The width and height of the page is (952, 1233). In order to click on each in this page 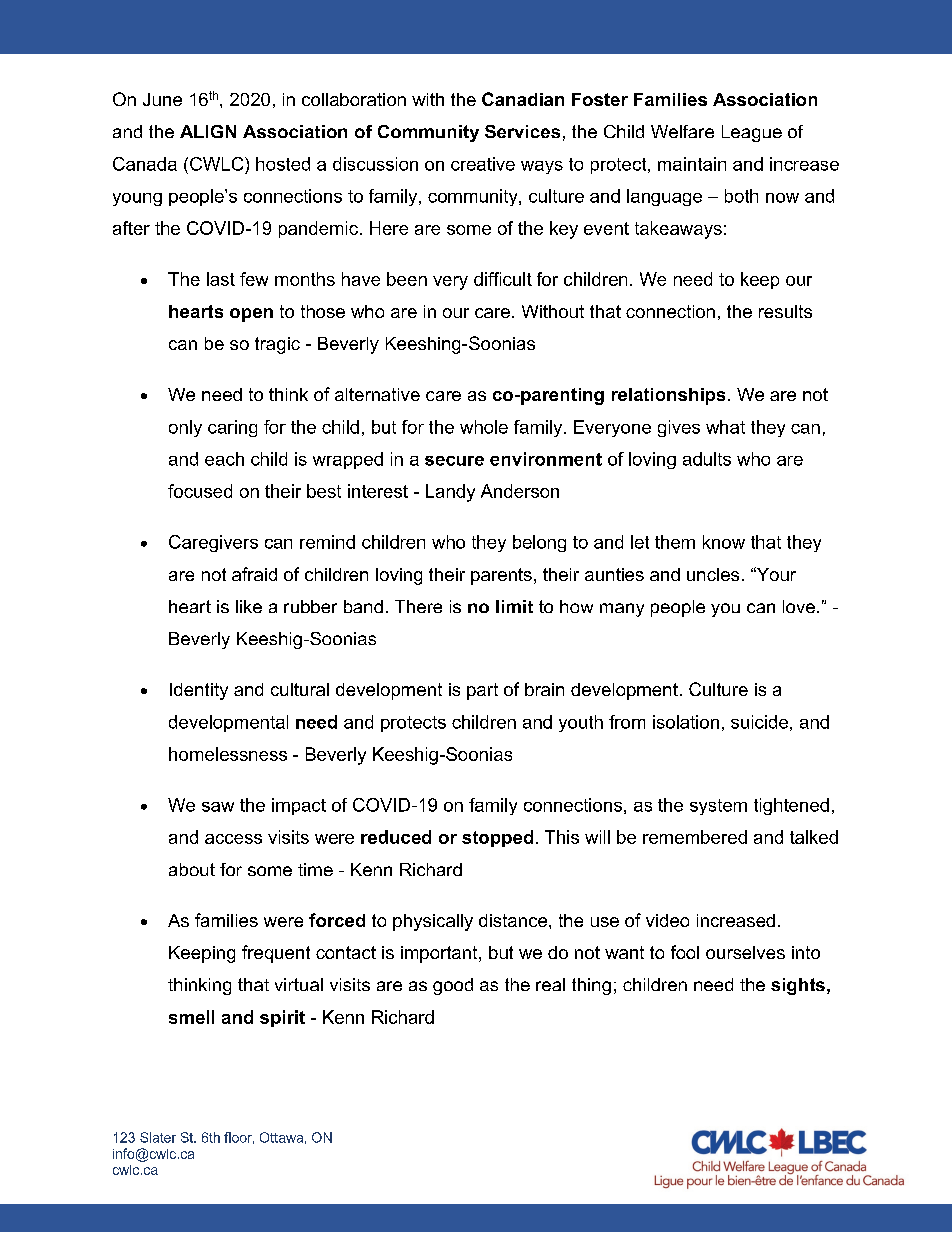, I will do `click(224, 459)`.
